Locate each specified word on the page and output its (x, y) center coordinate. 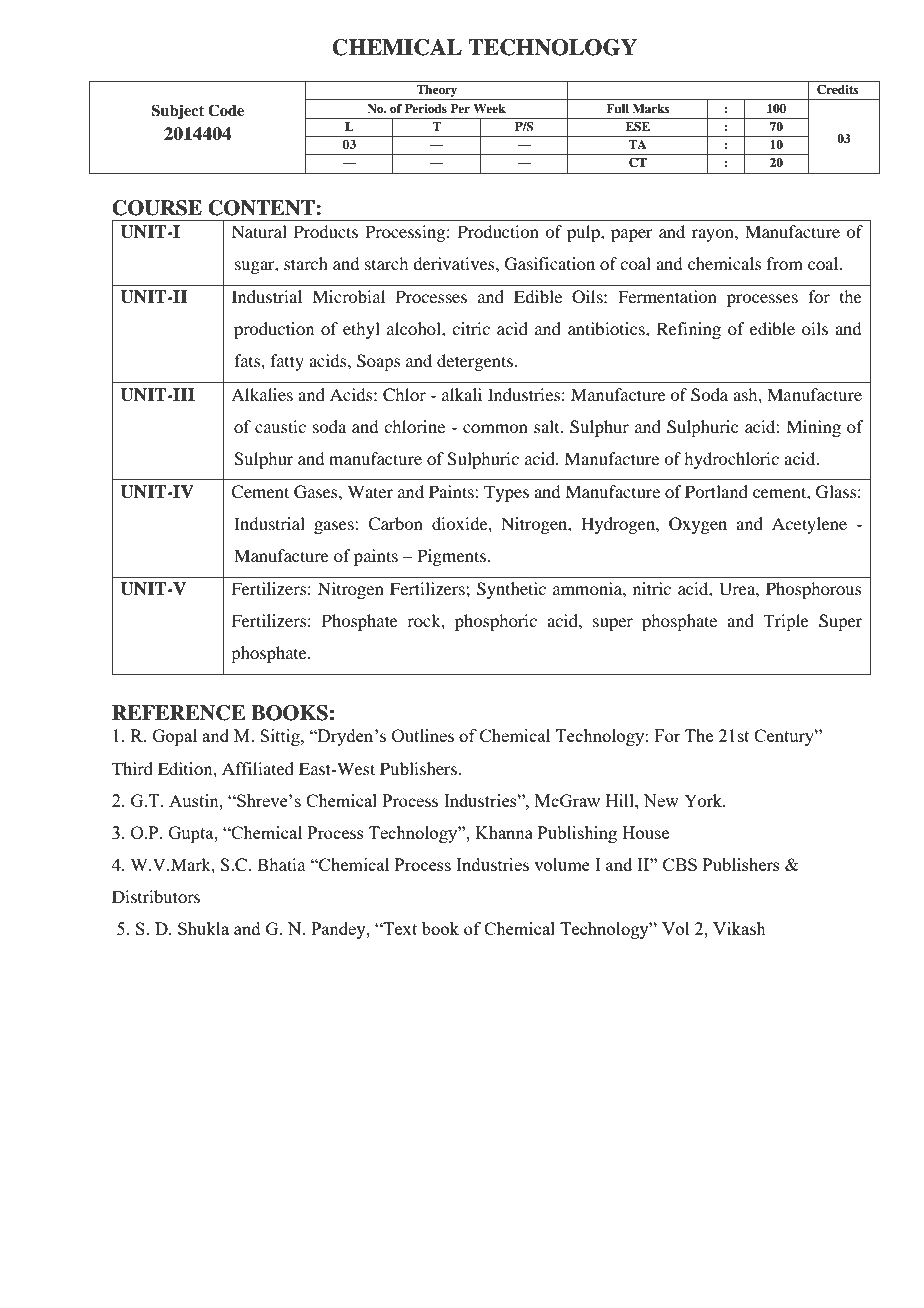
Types (506, 493)
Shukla (203, 928)
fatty (287, 362)
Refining (689, 330)
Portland (716, 491)
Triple (786, 622)
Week (489, 108)
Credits (837, 90)
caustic (280, 426)
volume (562, 864)
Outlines (423, 735)
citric (471, 328)
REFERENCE (179, 713)
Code (226, 110)
